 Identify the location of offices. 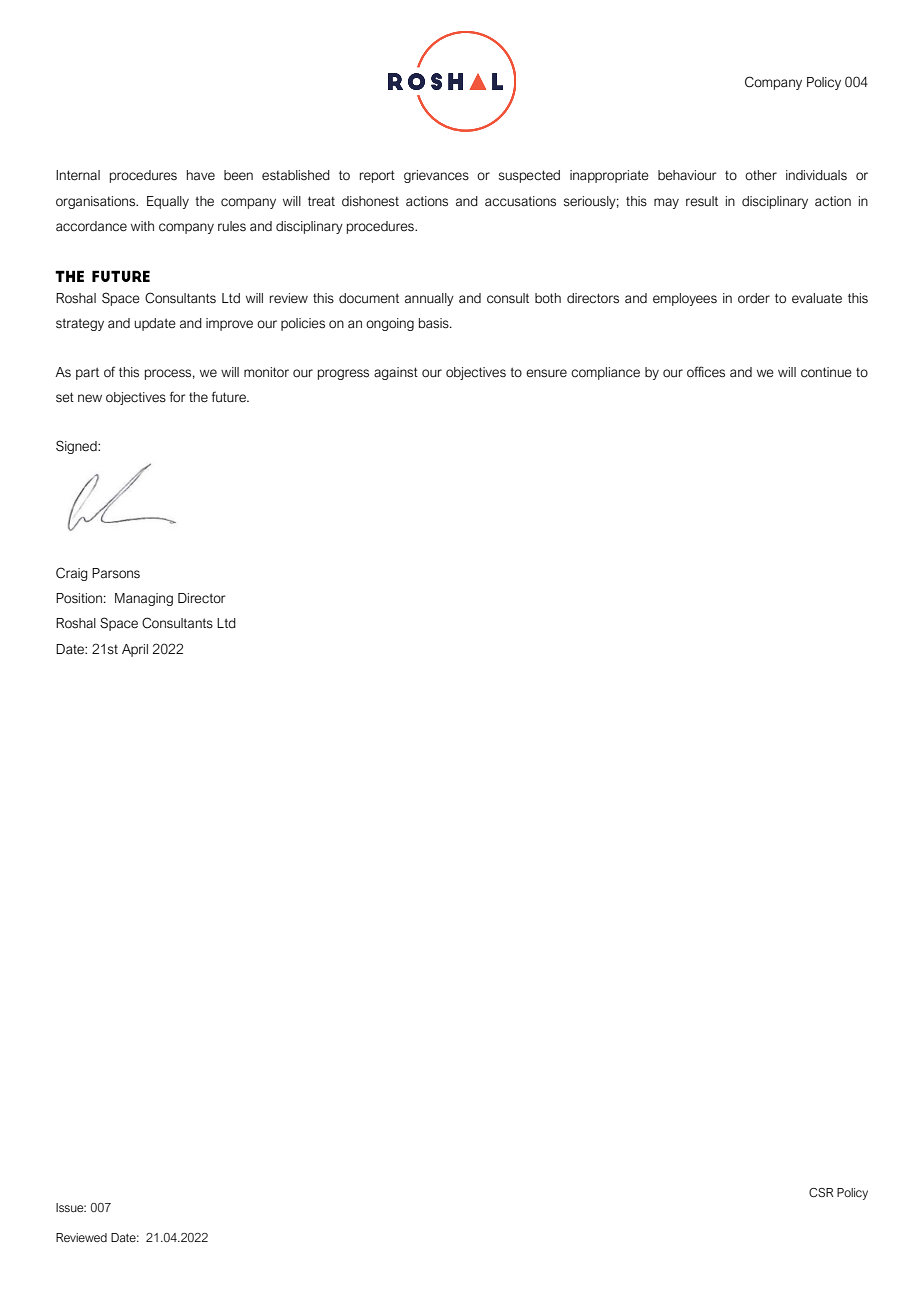
(706, 372).
